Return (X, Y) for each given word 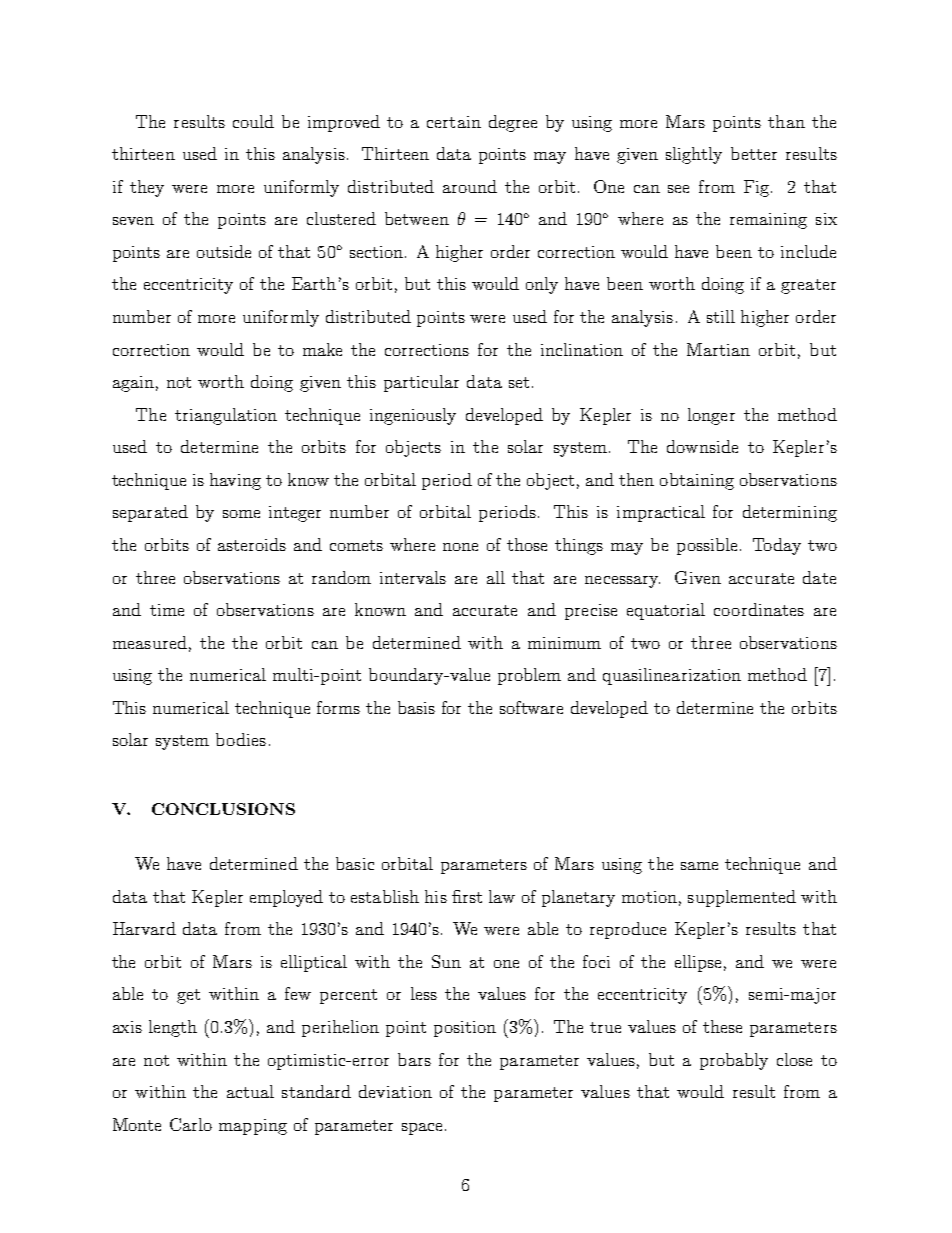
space (422, 1129)
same (699, 866)
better (754, 153)
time (167, 610)
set (519, 382)
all (496, 577)
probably (734, 1061)
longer (711, 416)
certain (454, 122)
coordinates (759, 609)
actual (250, 1091)
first (467, 896)
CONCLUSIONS (223, 809)
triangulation (226, 416)
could (253, 121)
